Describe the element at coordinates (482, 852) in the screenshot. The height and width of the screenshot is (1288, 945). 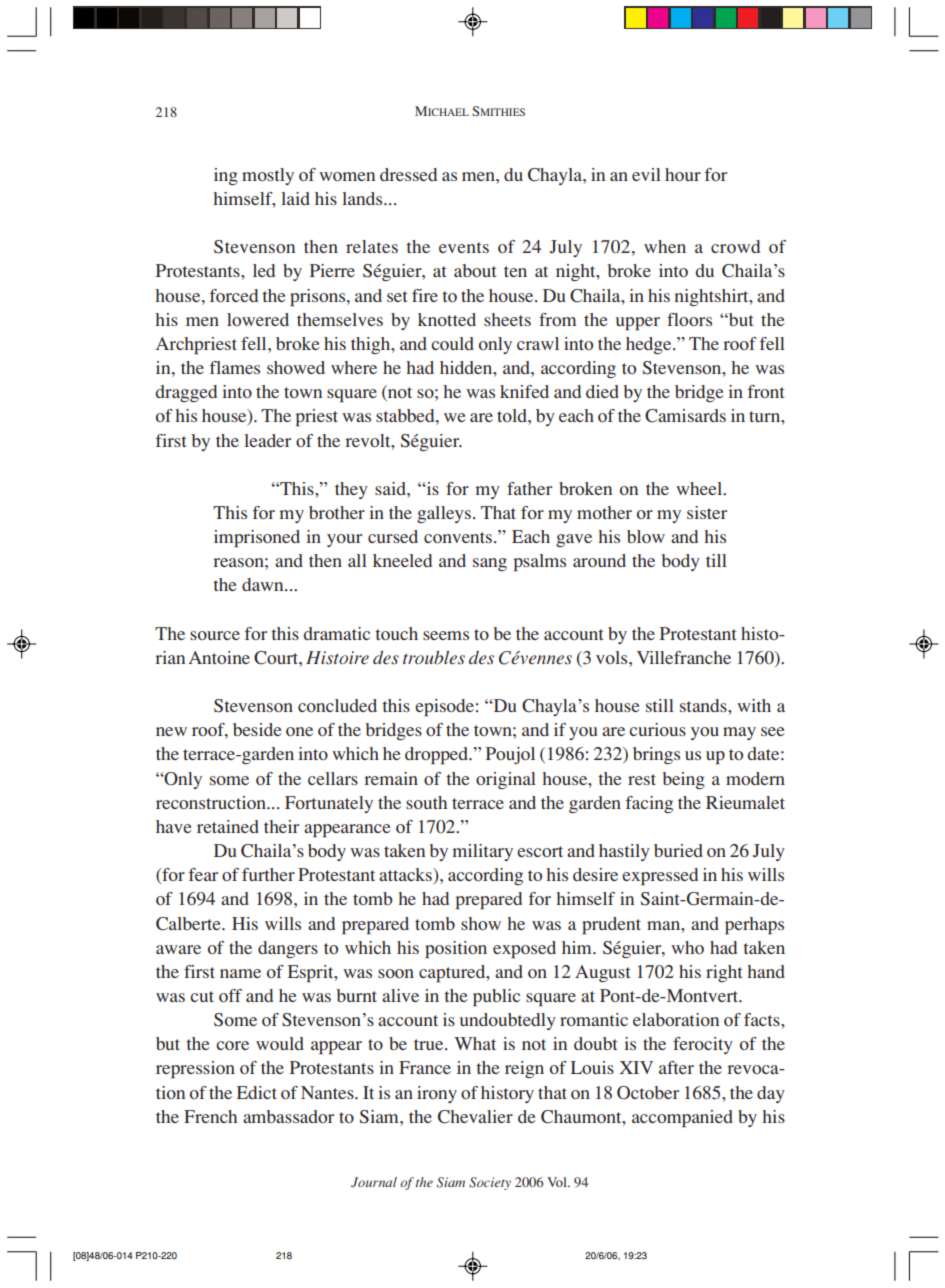
I see `military` at that location.
